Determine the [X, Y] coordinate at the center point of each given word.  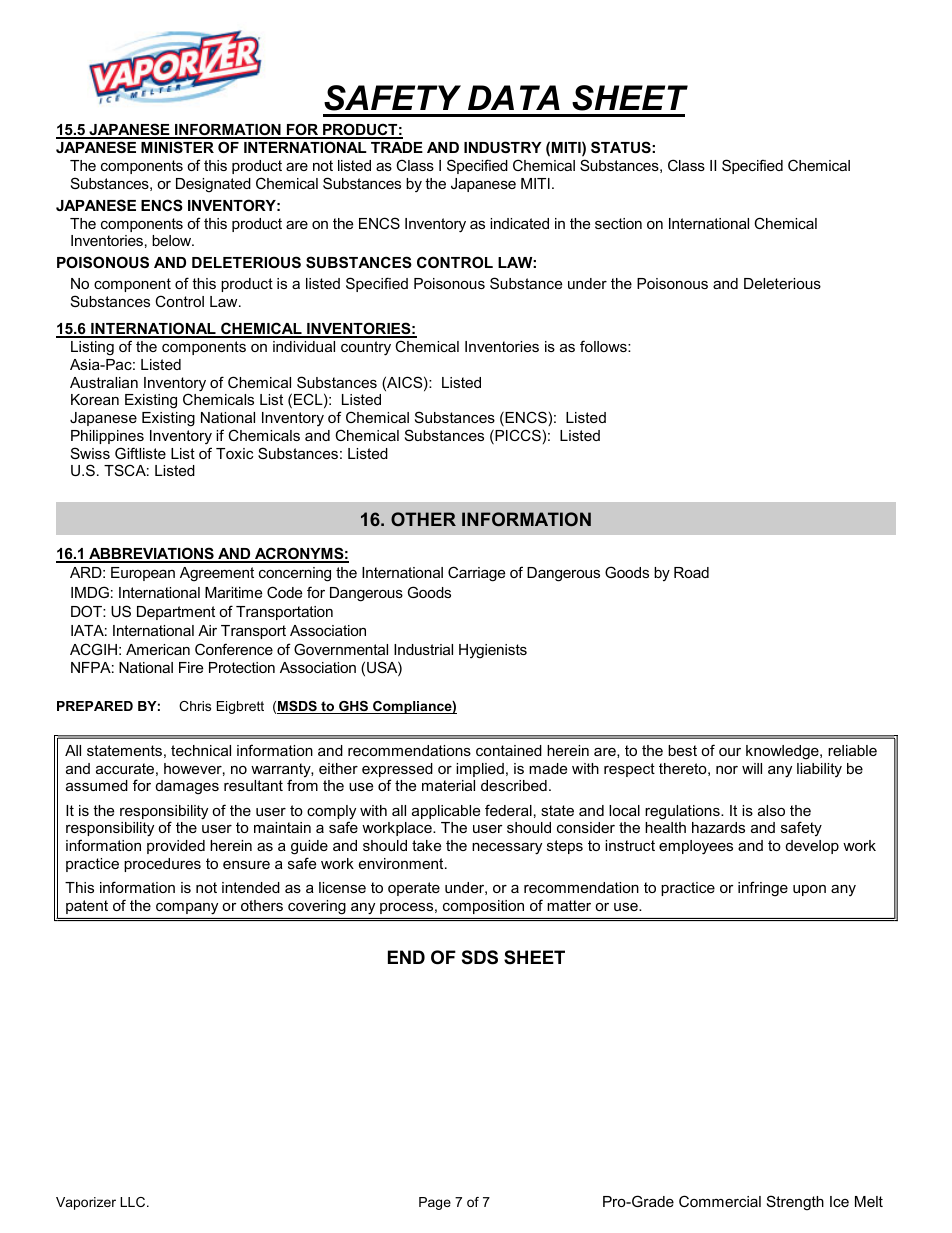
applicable [446, 812]
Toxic [234, 453]
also [771, 810]
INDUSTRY [503, 147]
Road [691, 572]
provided [176, 847]
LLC [134, 1202]
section [618, 223]
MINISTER [177, 147]
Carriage [476, 574]
